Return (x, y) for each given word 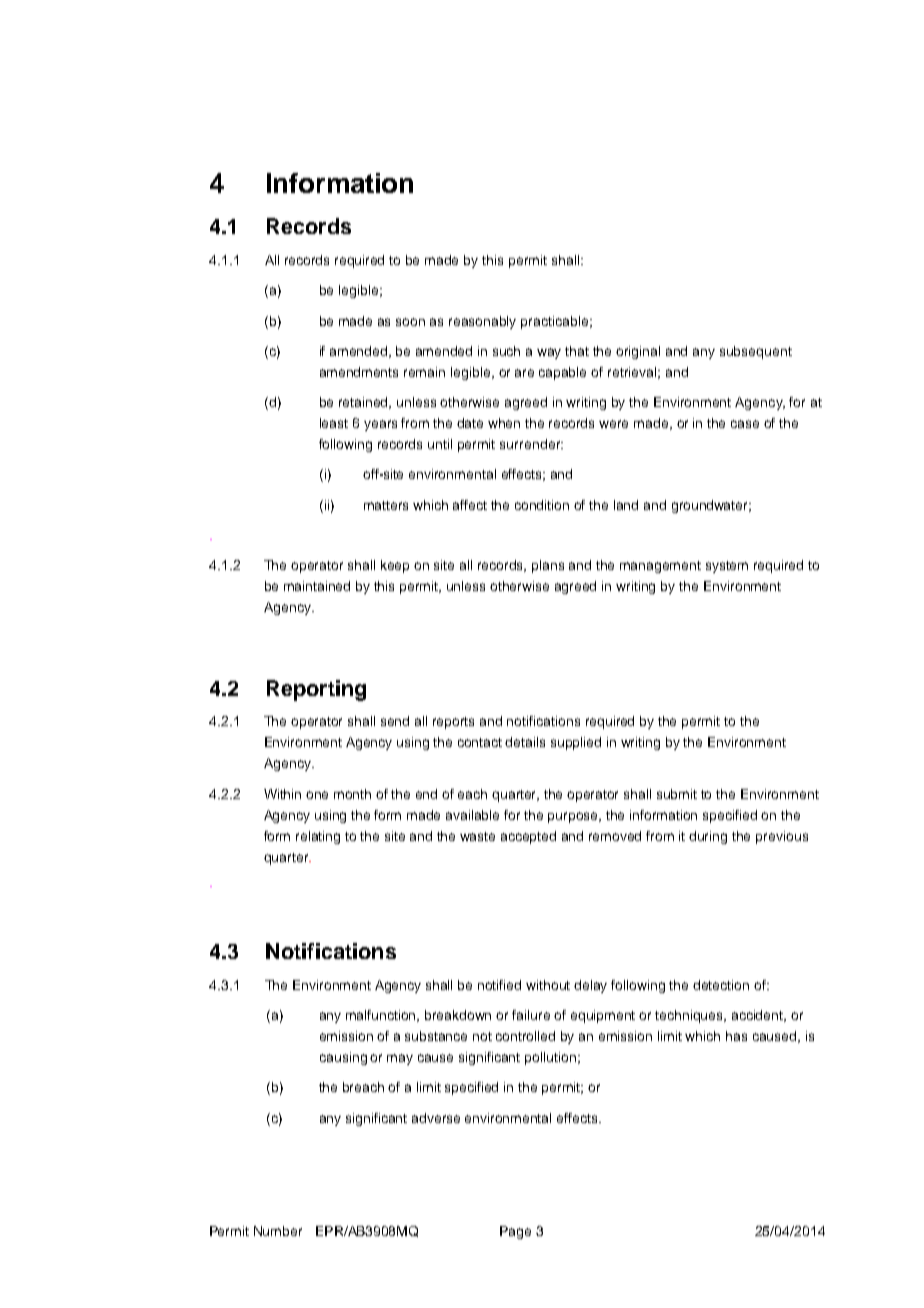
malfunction (382, 1016)
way (549, 353)
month (352, 794)
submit (677, 794)
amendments (359, 372)
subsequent (756, 352)
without (548, 985)
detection (721, 985)
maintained (317, 586)
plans (548, 566)
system (727, 567)
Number (278, 1231)
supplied (576, 743)
